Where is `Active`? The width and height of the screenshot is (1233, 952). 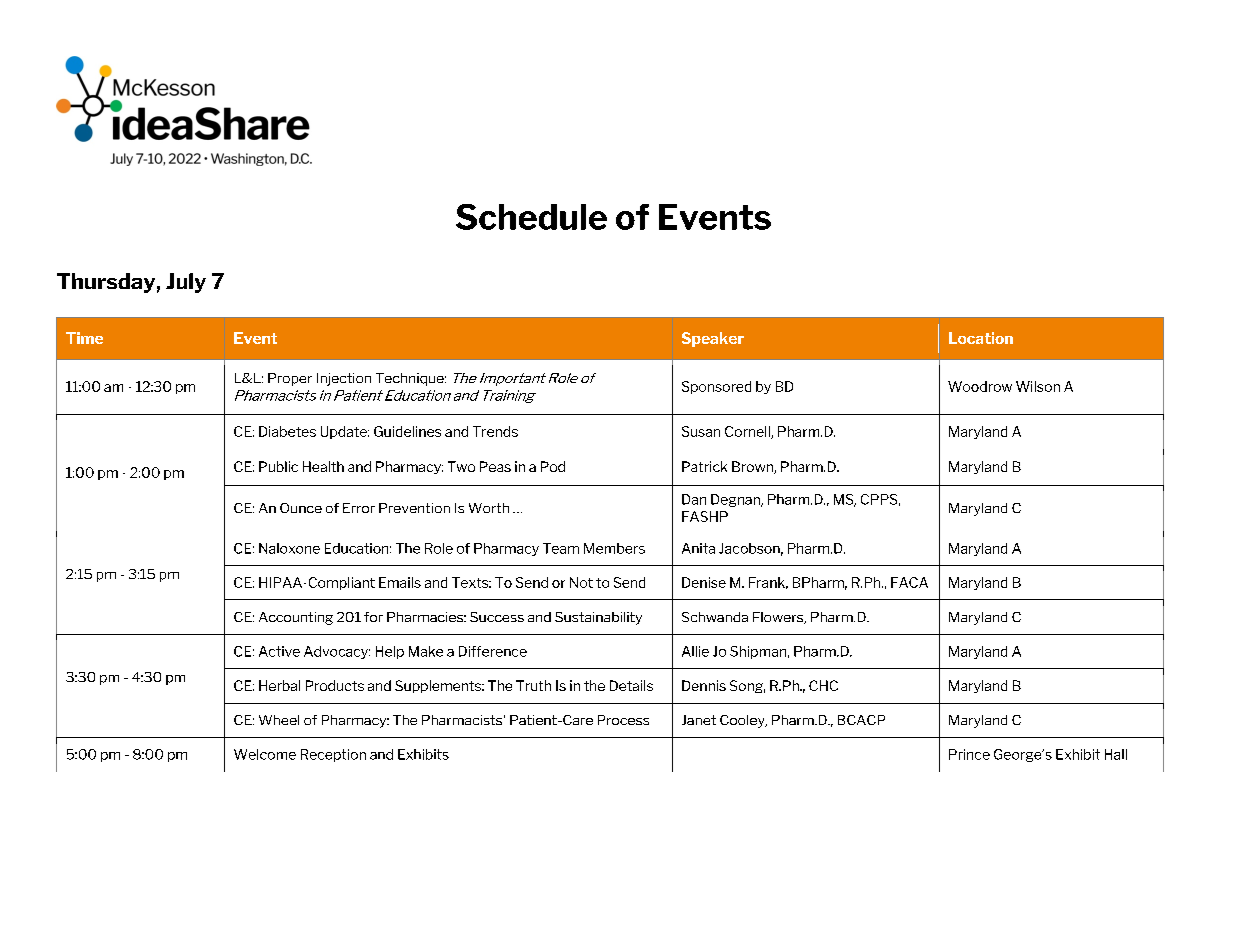
Active is located at coordinates (279, 651).
